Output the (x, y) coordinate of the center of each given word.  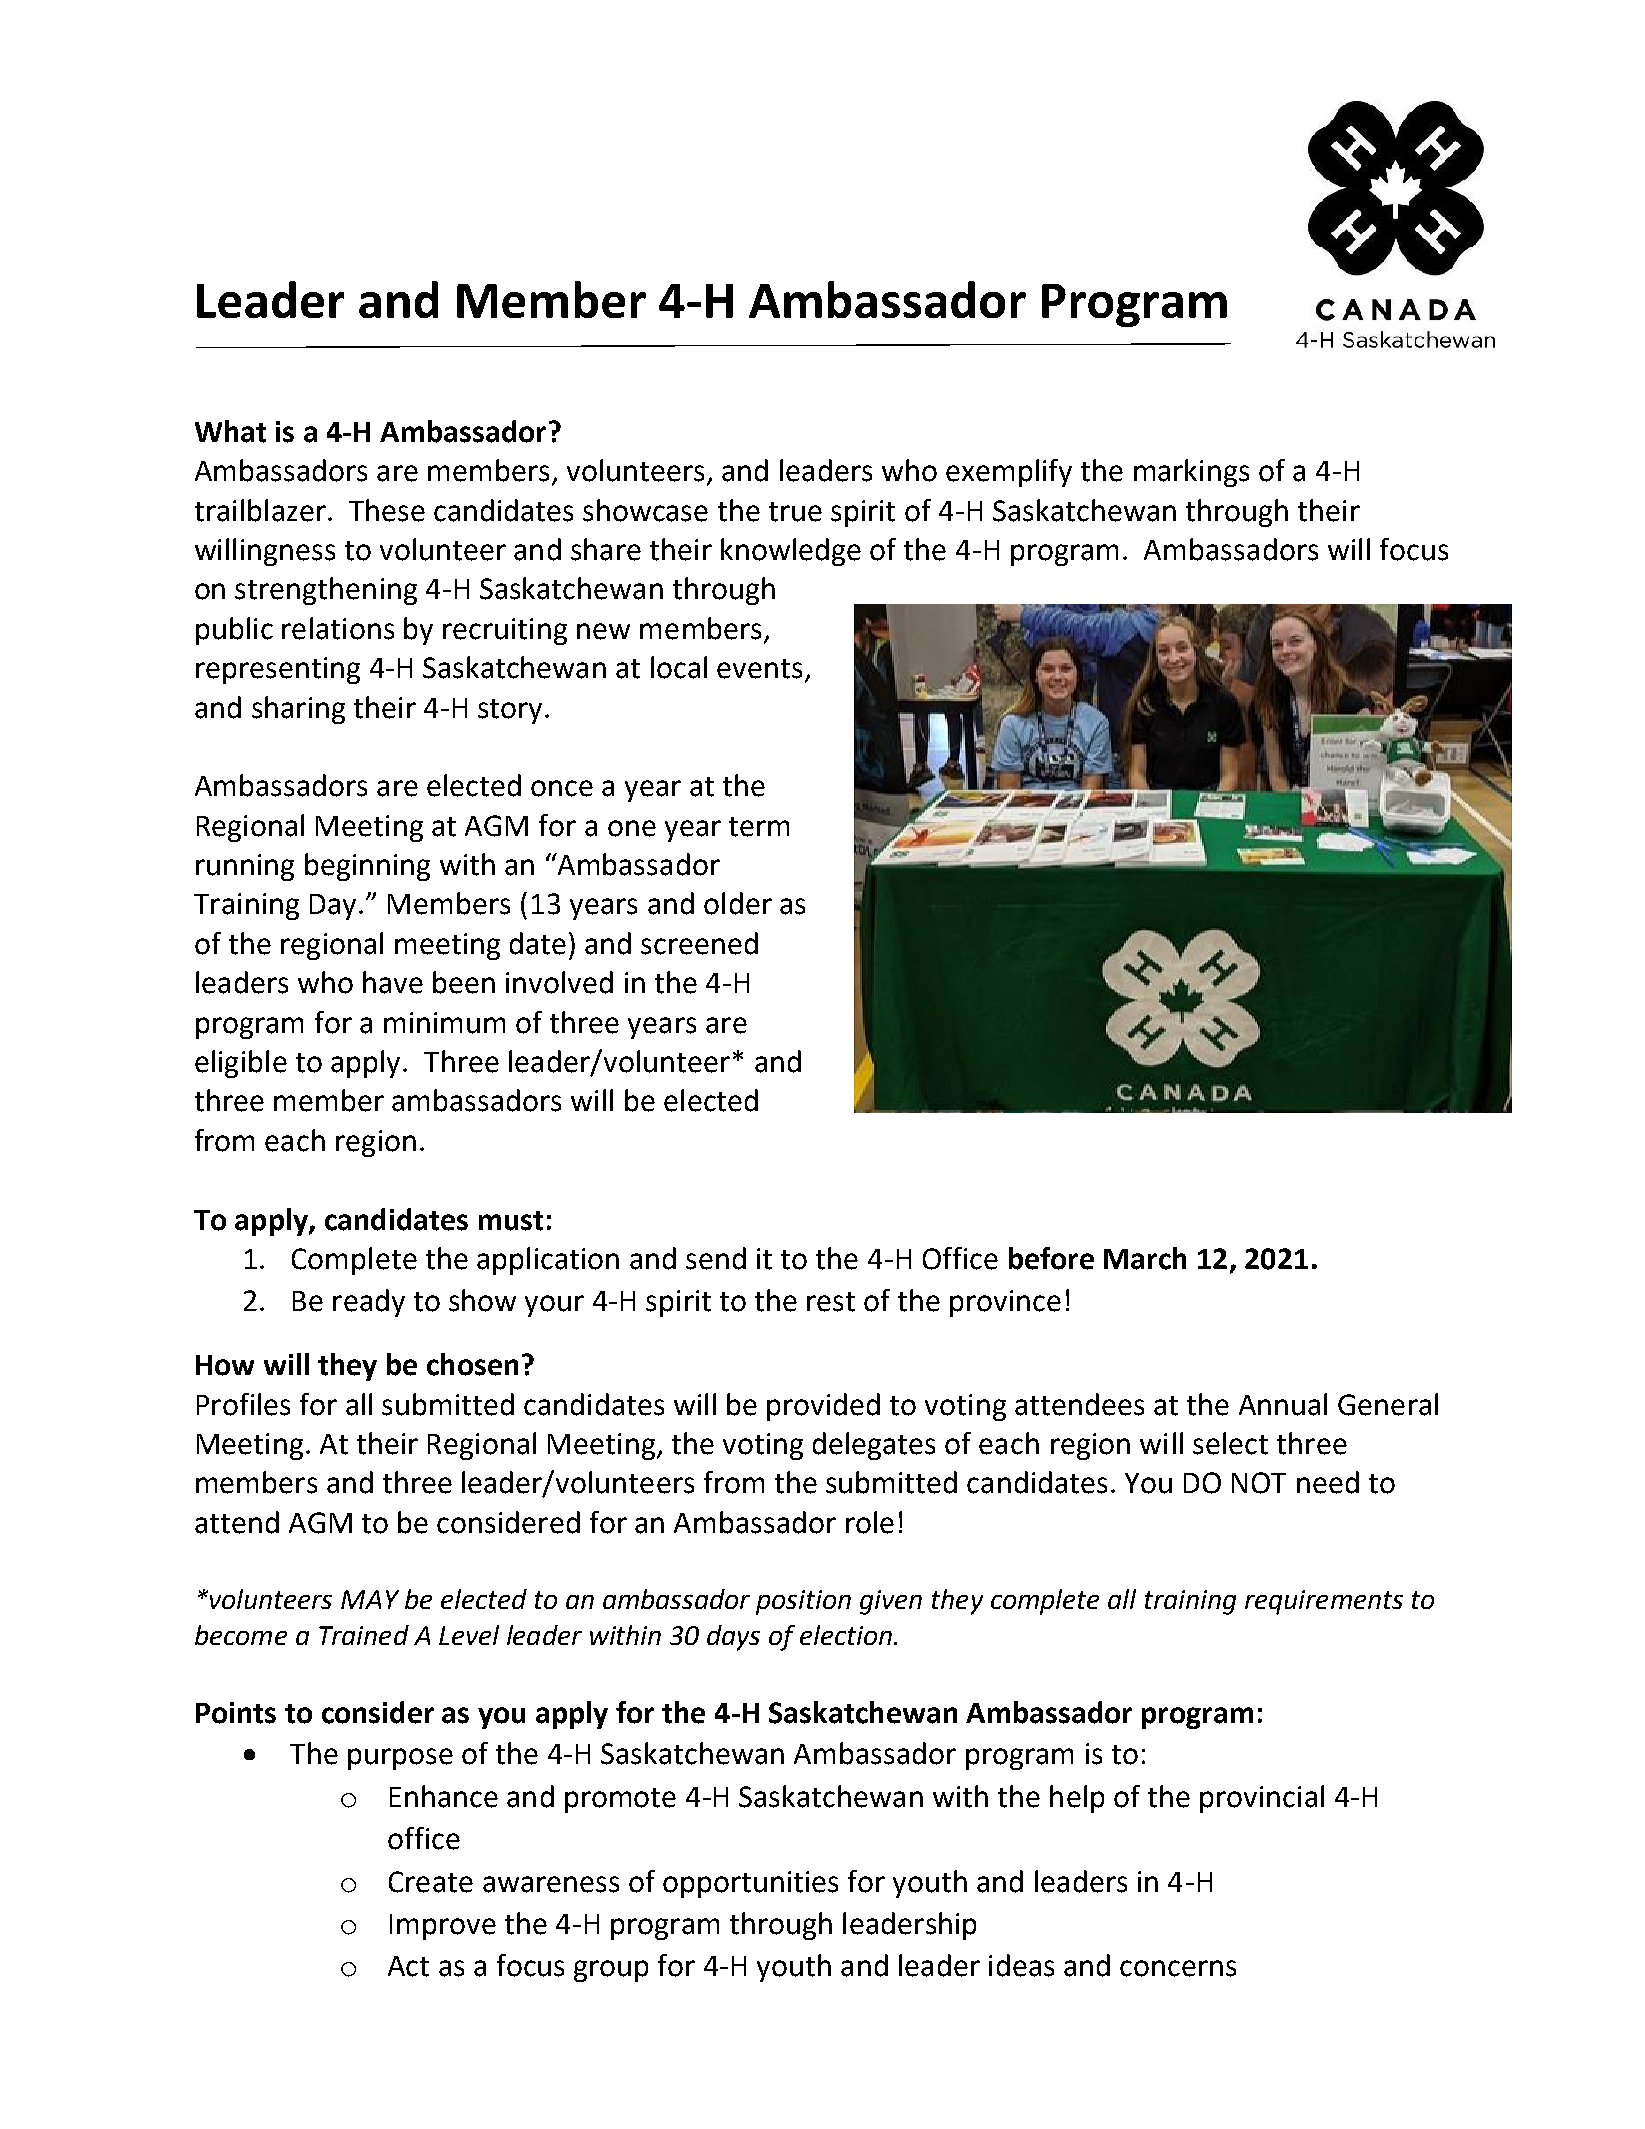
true (795, 512)
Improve (443, 1927)
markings (1191, 473)
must (511, 1221)
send (716, 1258)
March (1145, 1258)
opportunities (750, 1884)
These (387, 510)
